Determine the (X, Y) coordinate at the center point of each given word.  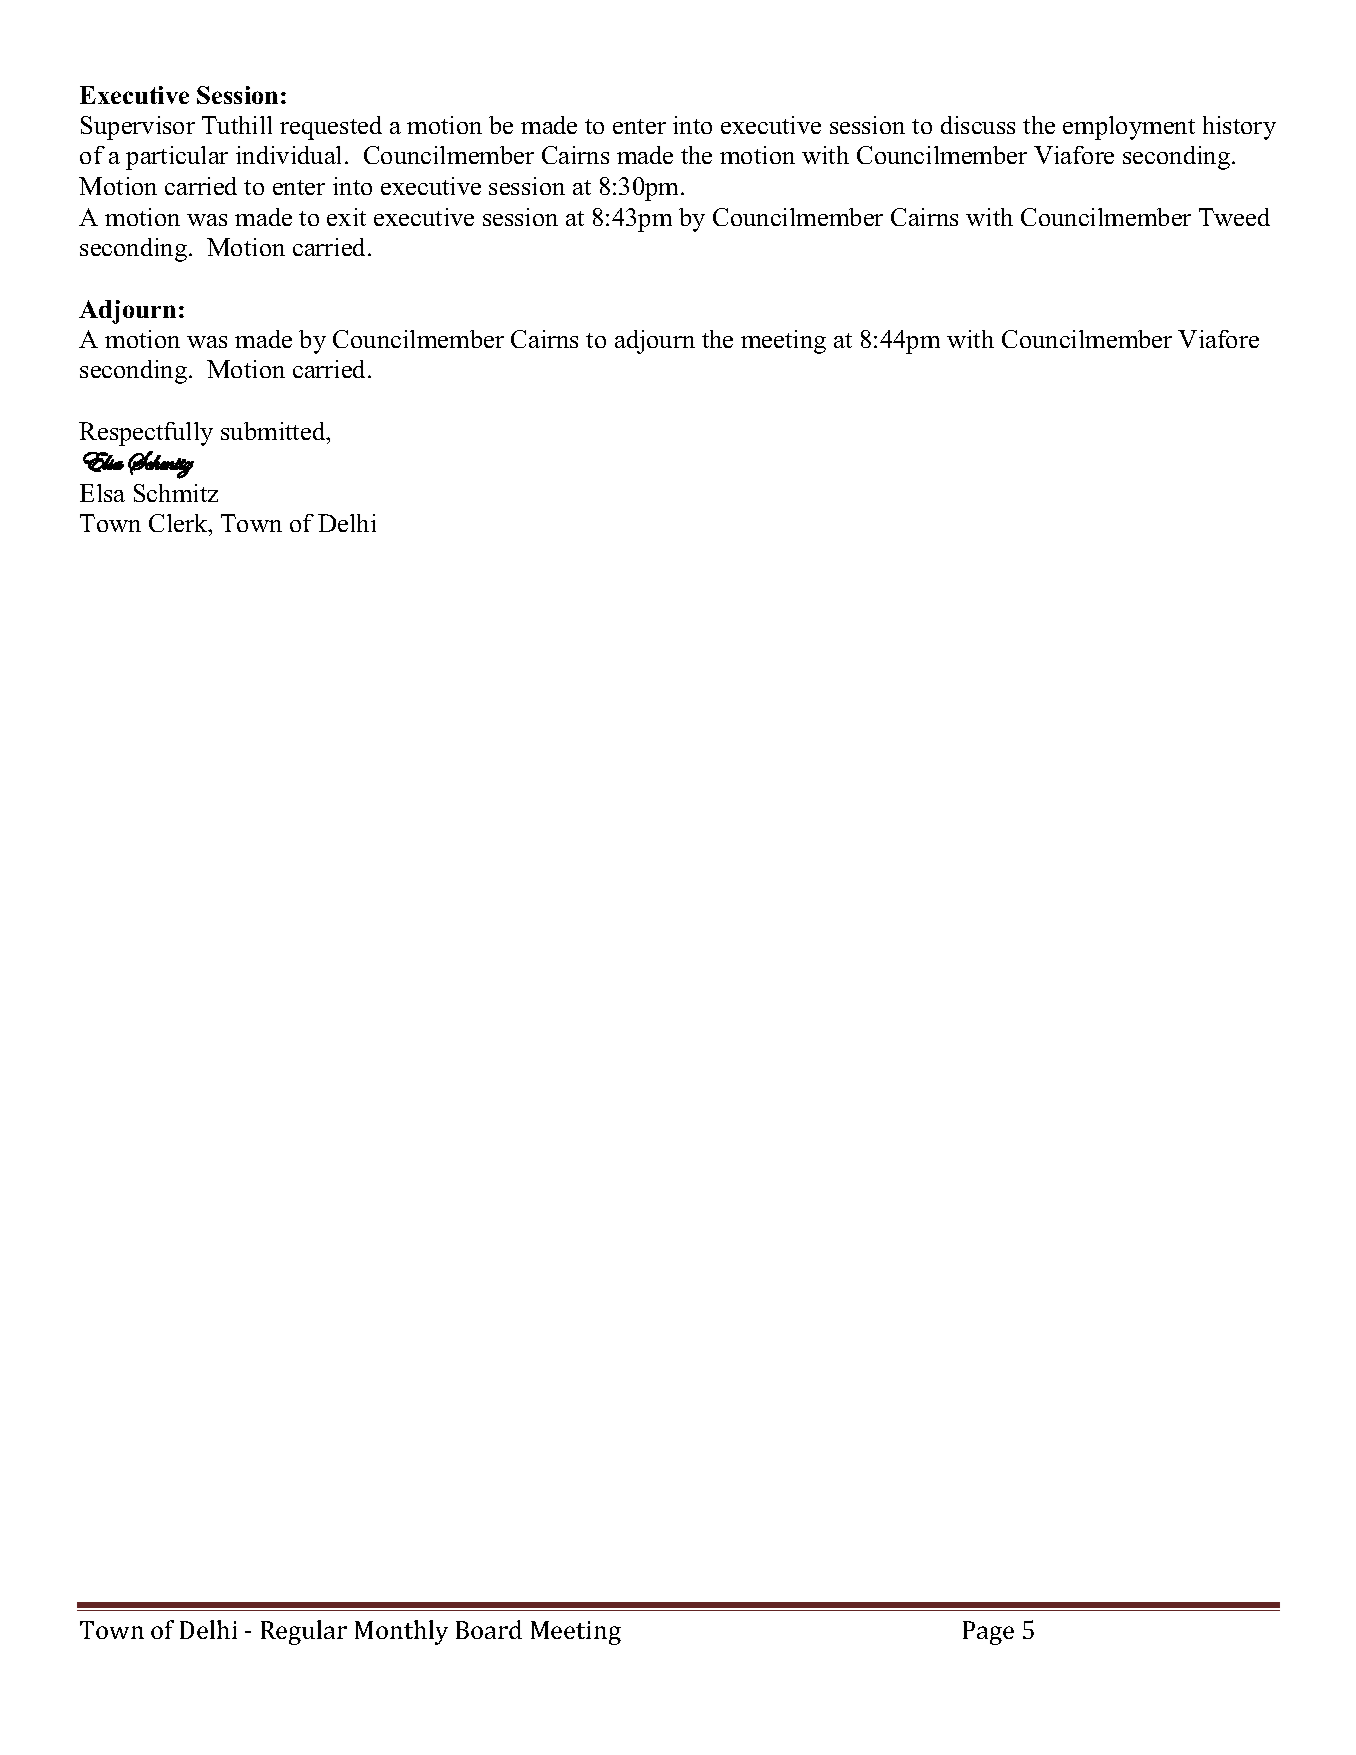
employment (1129, 128)
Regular (304, 1632)
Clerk (179, 525)
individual (288, 155)
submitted (274, 431)
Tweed (1234, 217)
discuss (978, 125)
